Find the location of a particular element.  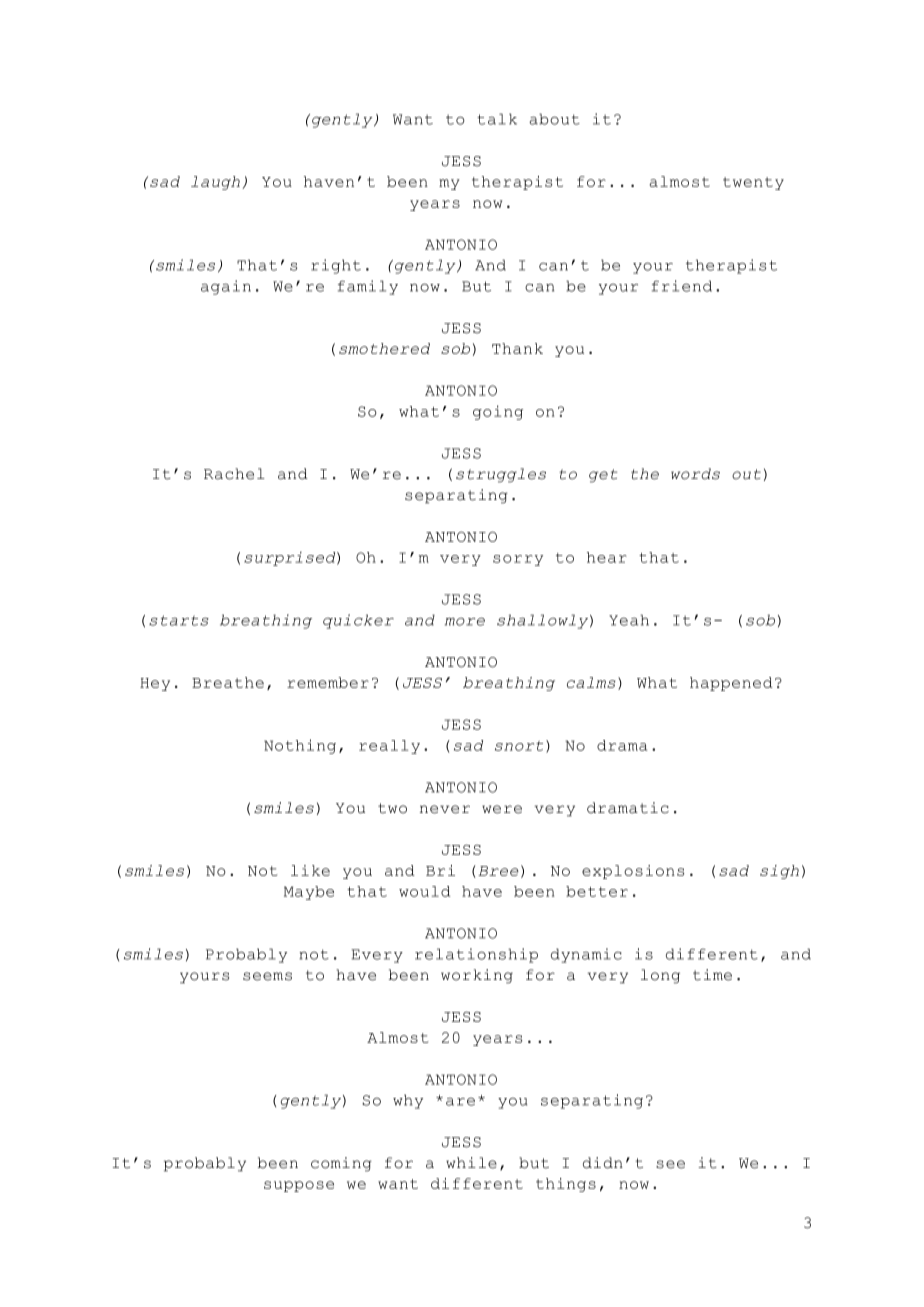

suppose is located at coordinates (299, 1186).
